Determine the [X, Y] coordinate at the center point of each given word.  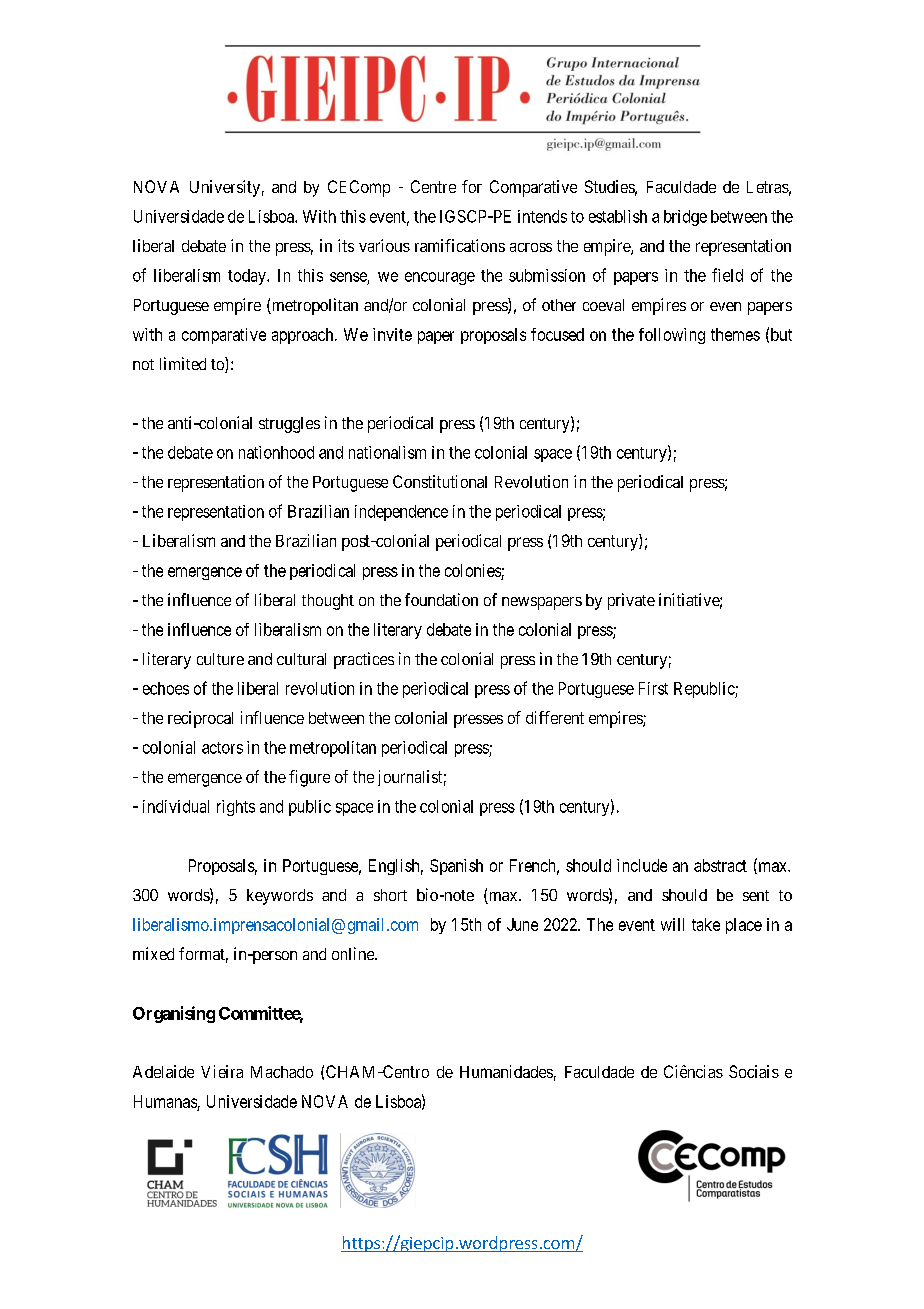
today [248, 277]
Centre [433, 186]
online [354, 953]
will [672, 924]
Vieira [222, 1071]
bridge [685, 218]
